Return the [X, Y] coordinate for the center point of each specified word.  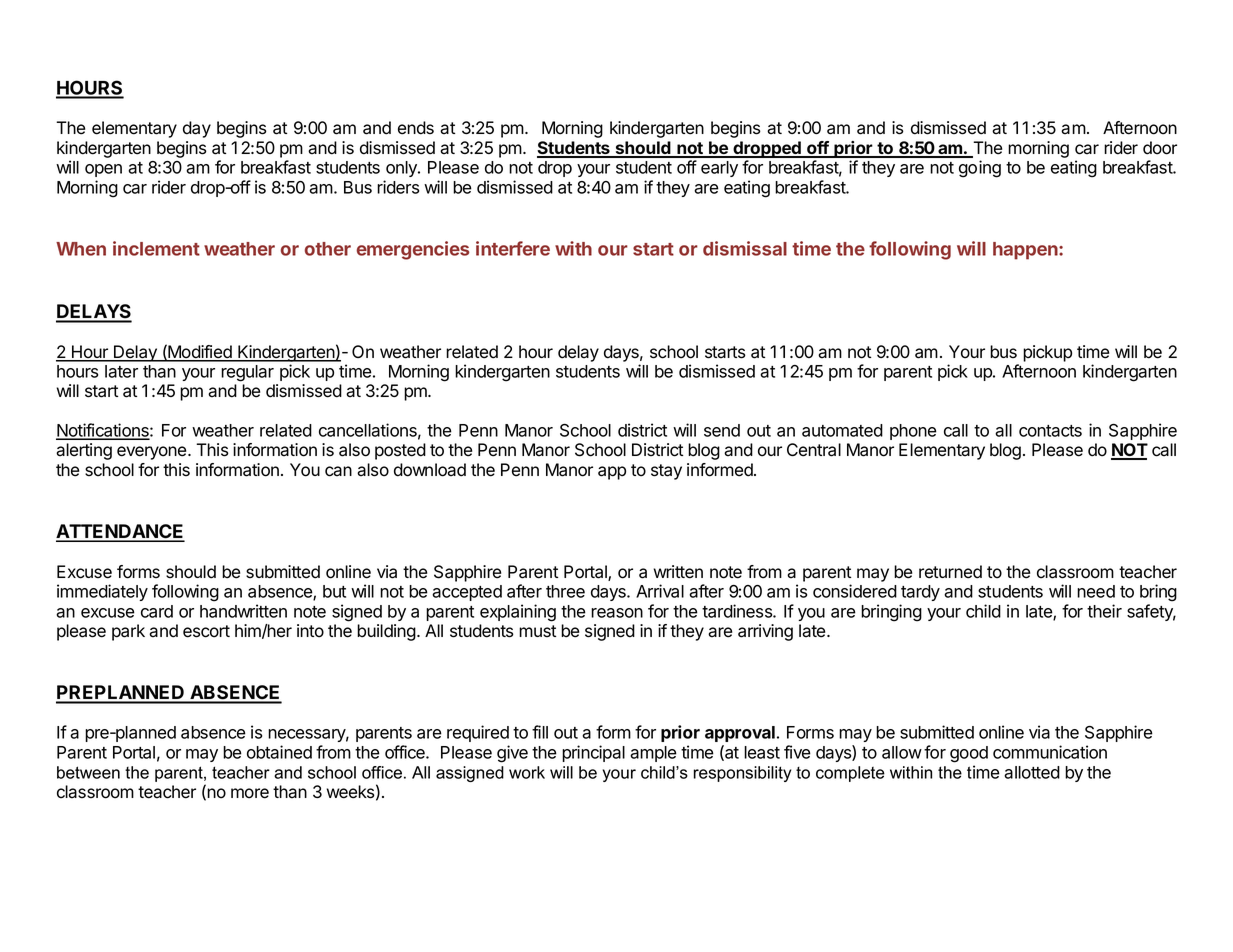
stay [666, 472]
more [250, 793]
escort [206, 631]
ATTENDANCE [120, 532]
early [719, 169]
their [1104, 611]
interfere [513, 248]
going [980, 169]
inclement [156, 248]
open [103, 170]
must [537, 631]
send [722, 430]
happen [1026, 251]
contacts [1050, 431]
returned [950, 572]
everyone [153, 453]
